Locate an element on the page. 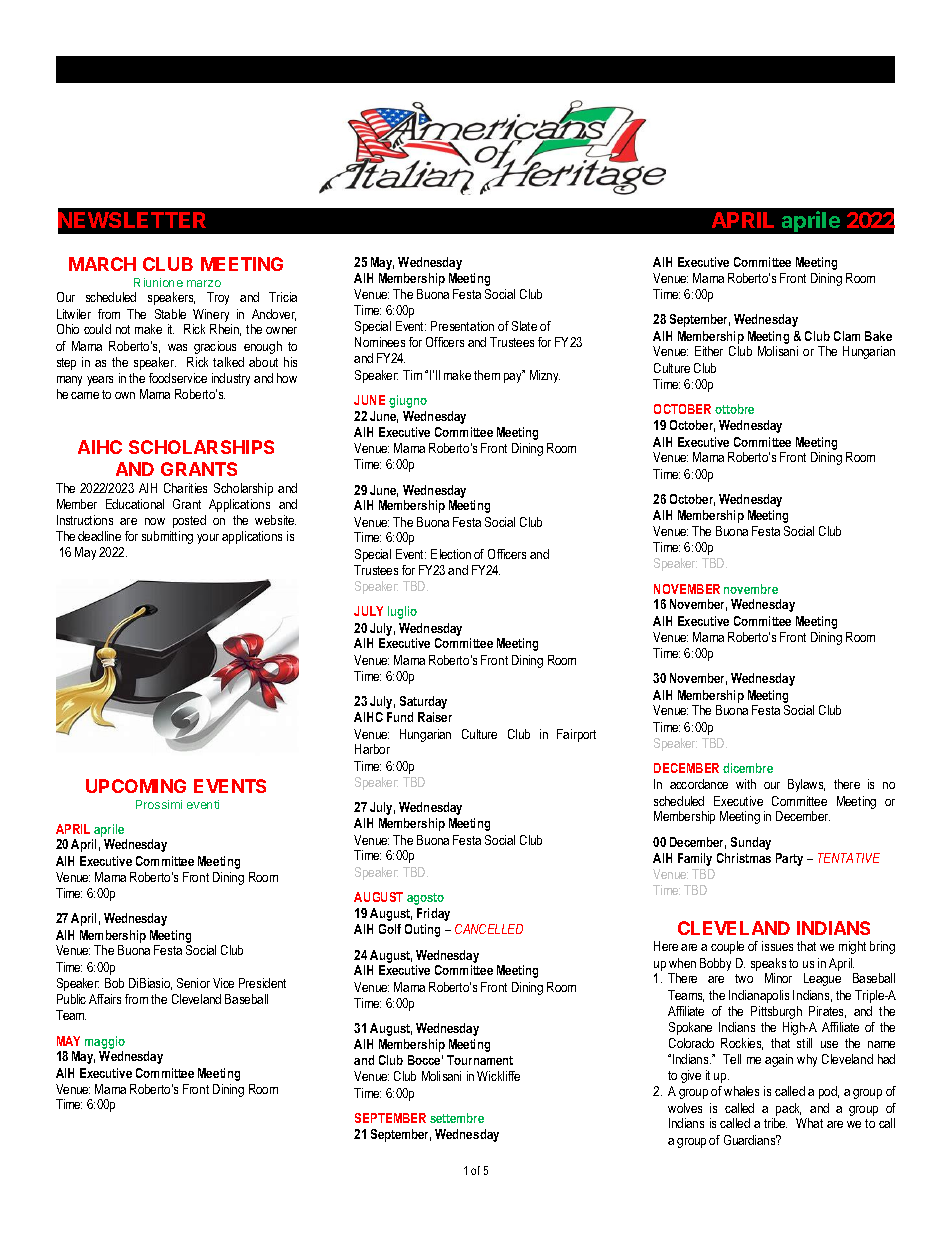 The image size is (952, 1233). wolves is located at coordinates (685, 1108).
